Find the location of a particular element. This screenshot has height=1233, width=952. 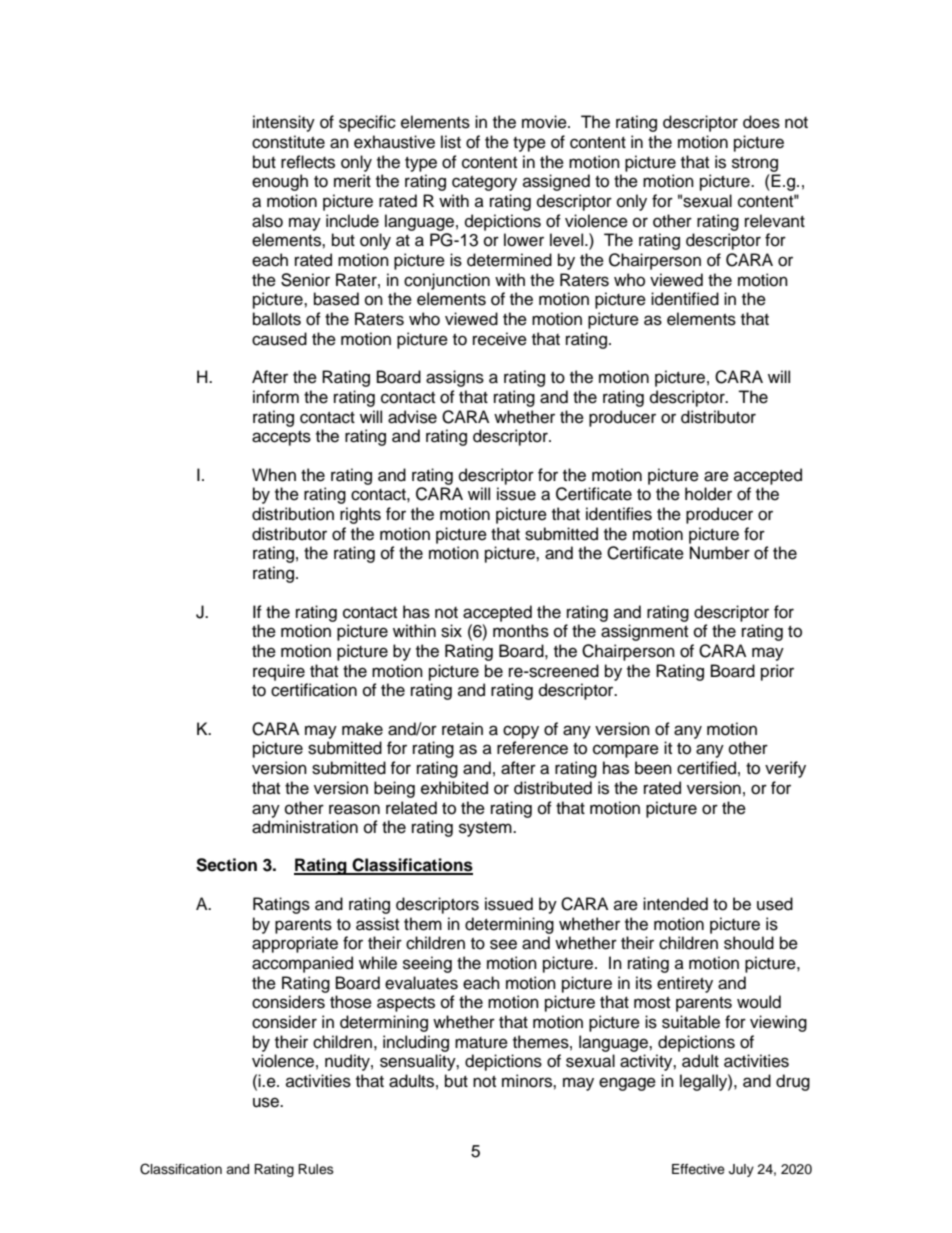

identifies is located at coordinates (619, 514).
